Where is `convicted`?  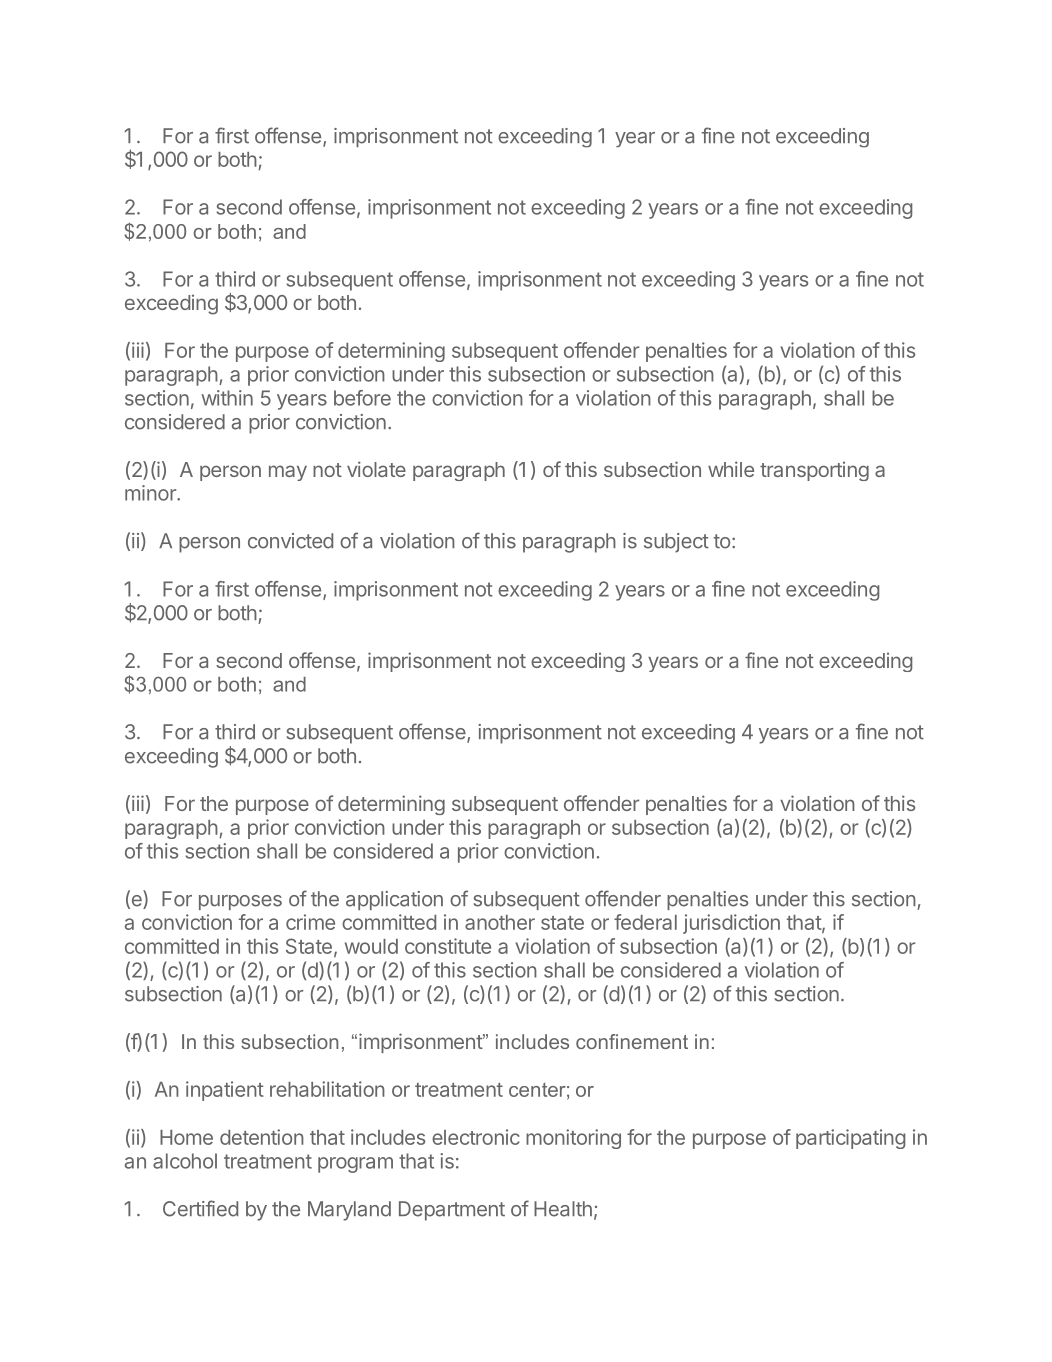
convicted is located at coordinates (290, 541).
